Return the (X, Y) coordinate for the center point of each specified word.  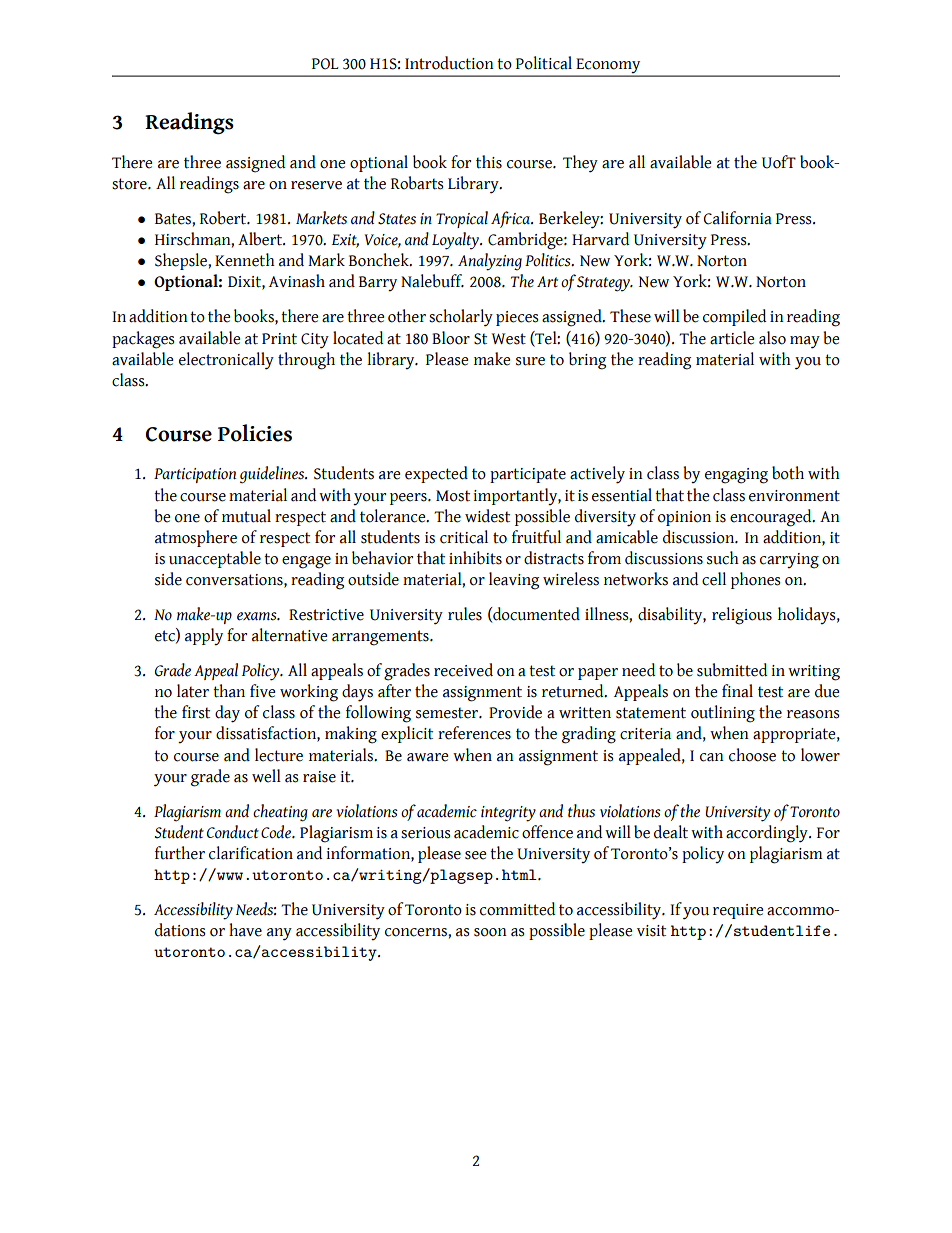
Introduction (449, 63)
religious (742, 616)
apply (204, 637)
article (732, 338)
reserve (316, 185)
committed (517, 909)
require (738, 911)
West (508, 339)
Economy (608, 67)
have (245, 930)
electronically (226, 361)
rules (465, 614)
